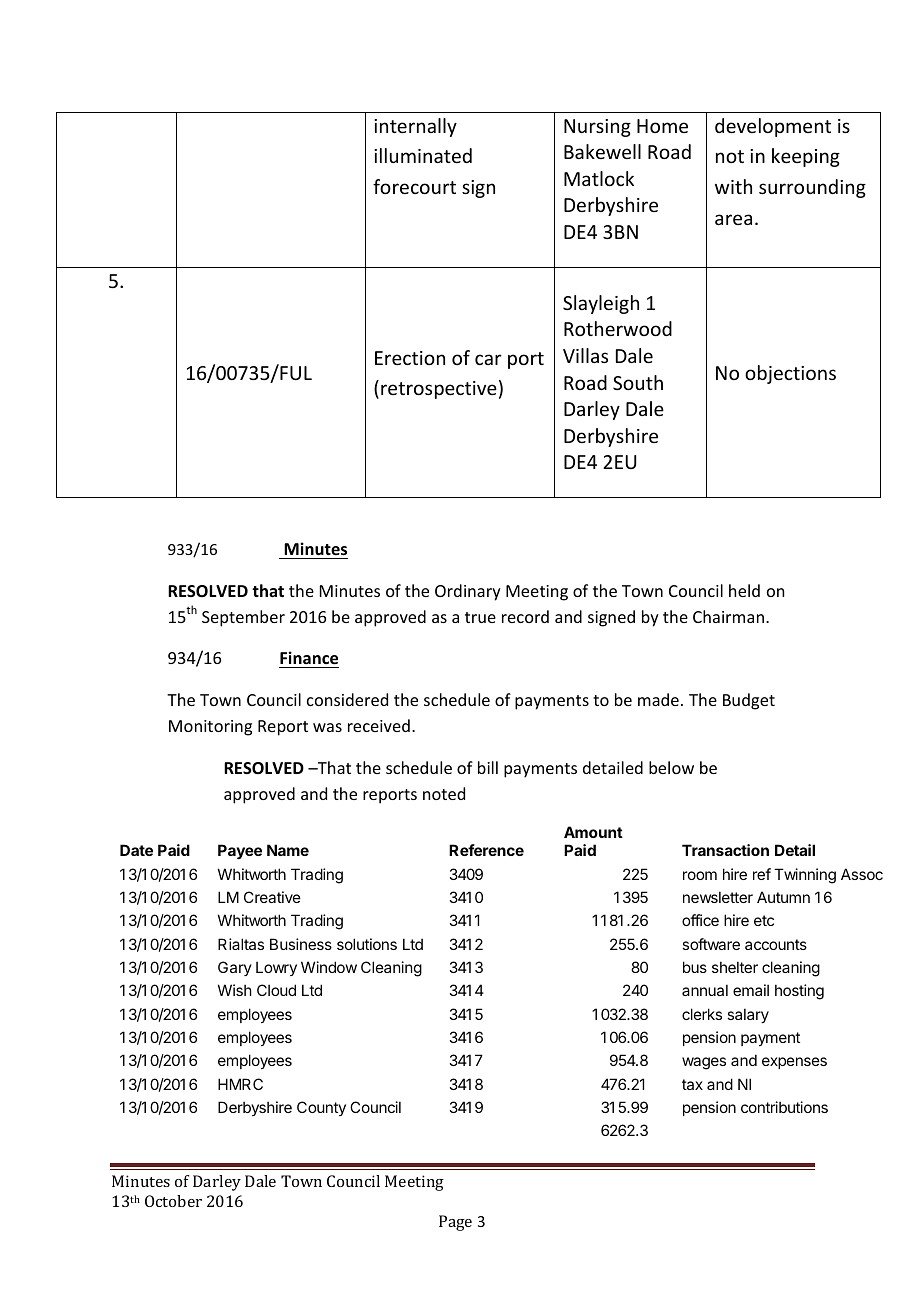  What do you see at coordinates (455, 1223) in the screenshot?
I see `Page` at bounding box center [455, 1223].
